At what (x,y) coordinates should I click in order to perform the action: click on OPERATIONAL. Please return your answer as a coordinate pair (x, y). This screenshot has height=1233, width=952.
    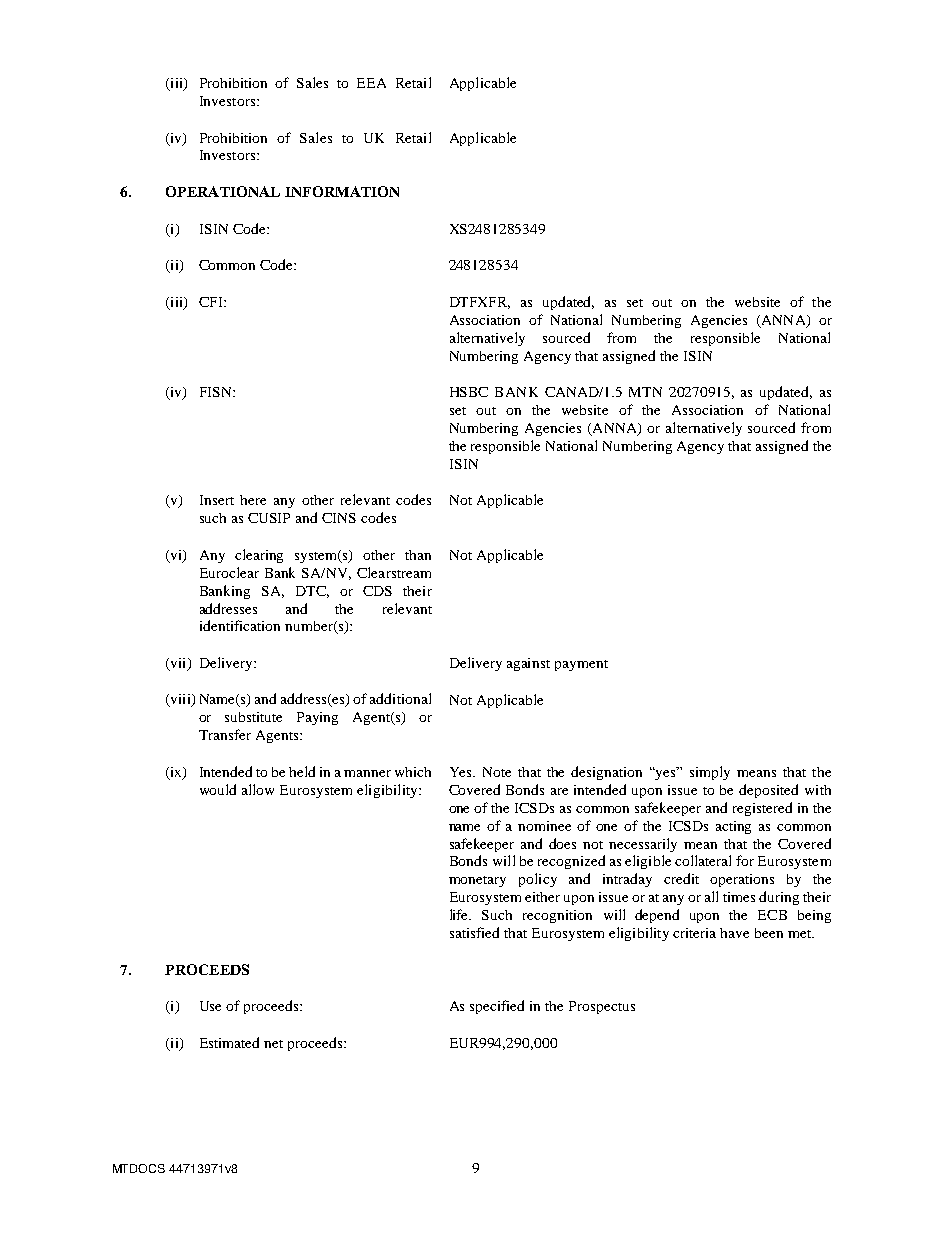
    Looking at the image, I should click on (223, 191).
